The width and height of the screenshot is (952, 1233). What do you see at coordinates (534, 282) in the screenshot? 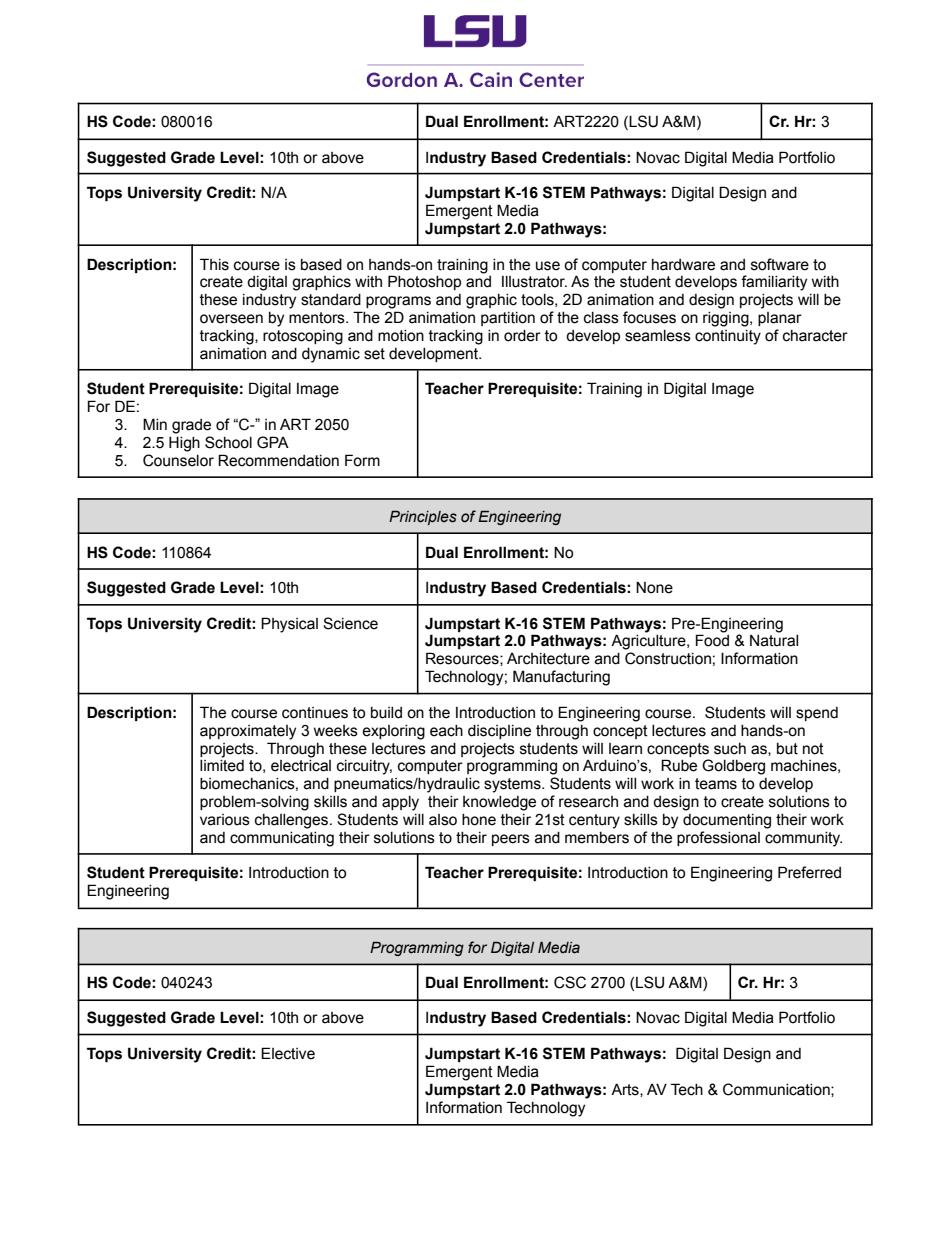
I see `Illustrator` at bounding box center [534, 282].
